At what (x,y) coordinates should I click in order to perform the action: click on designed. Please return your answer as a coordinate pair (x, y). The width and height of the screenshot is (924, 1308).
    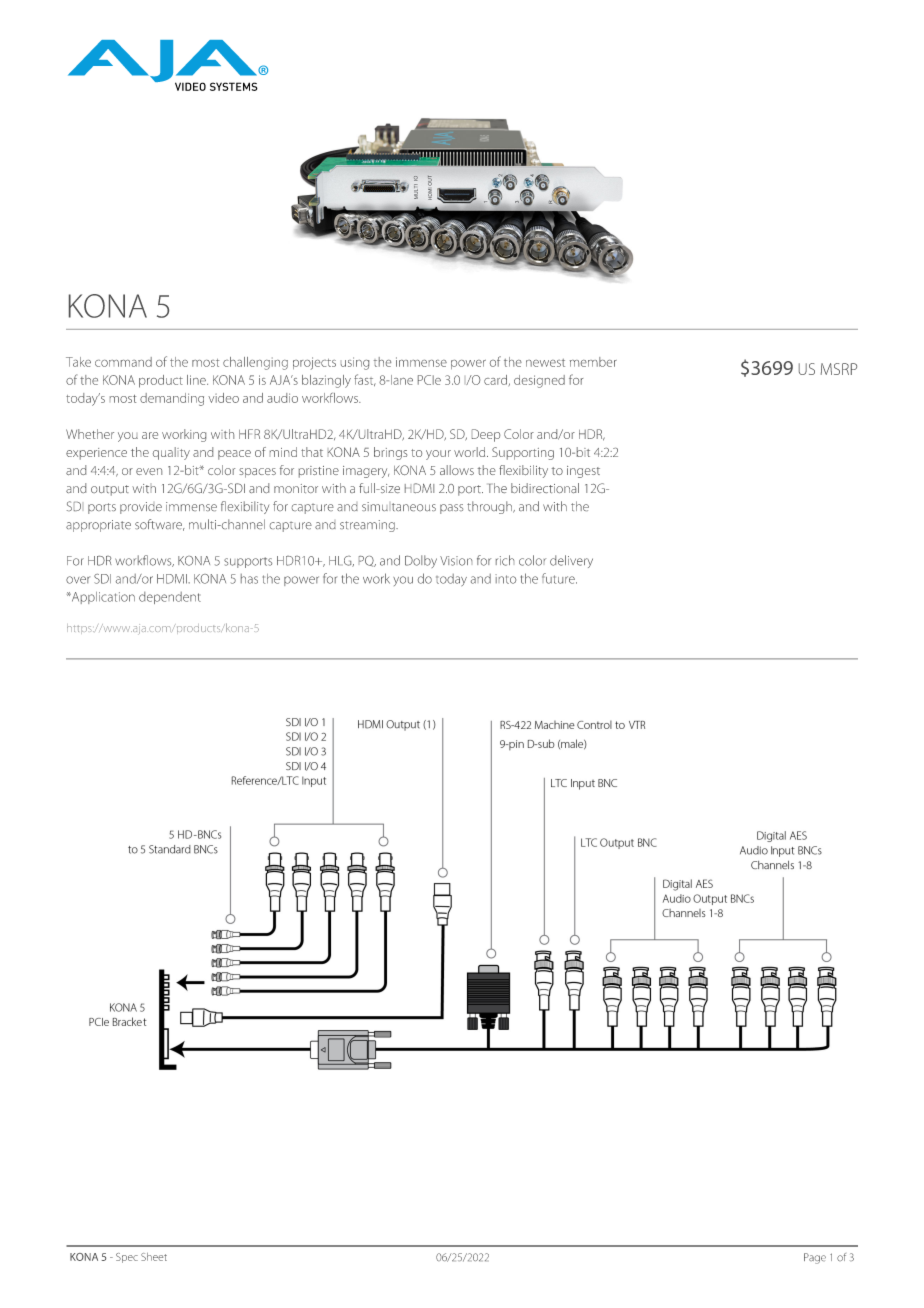
    Looking at the image, I should click on (539, 381).
